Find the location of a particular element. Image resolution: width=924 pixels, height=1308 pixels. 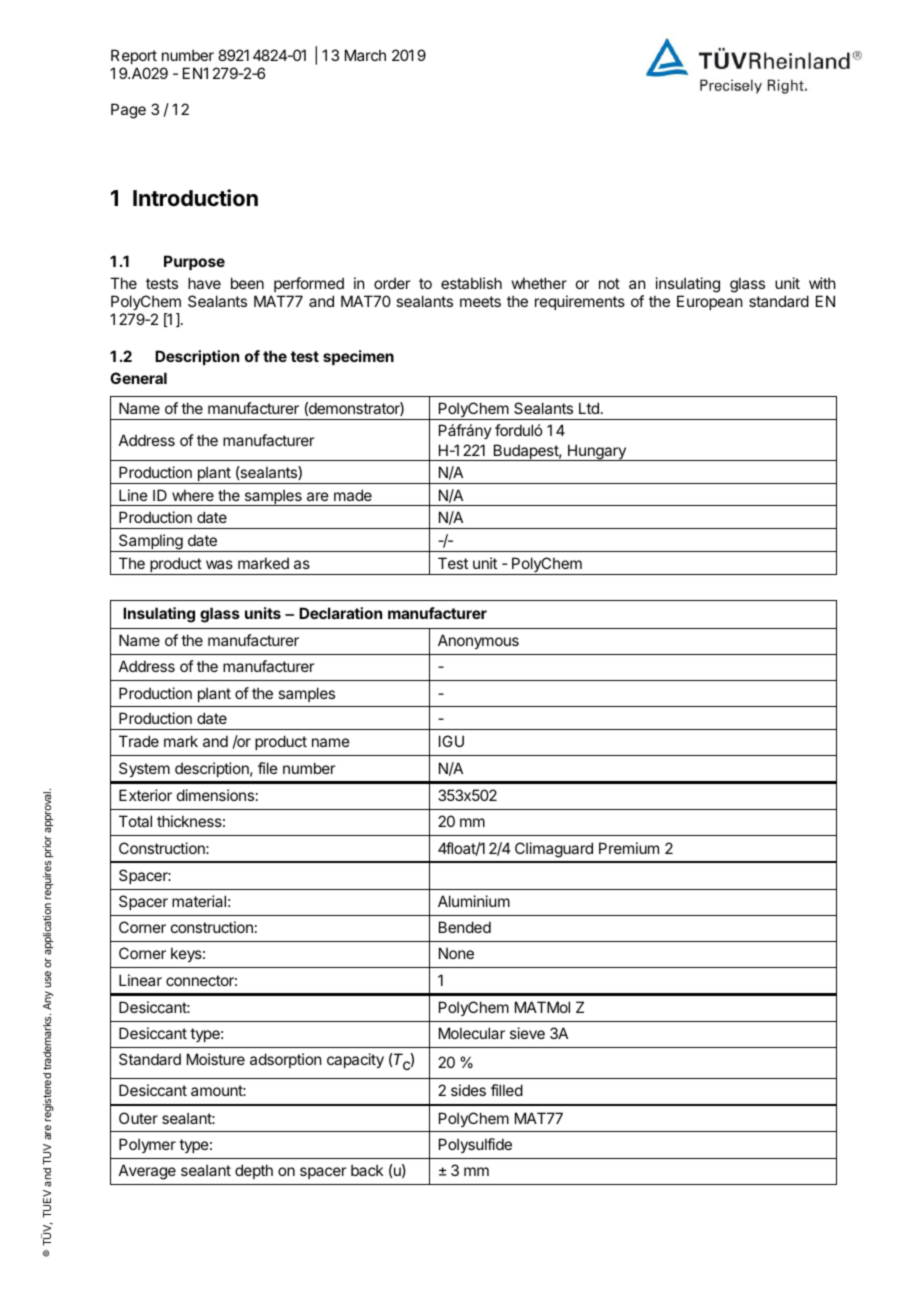

Aluminium is located at coordinates (474, 901).
